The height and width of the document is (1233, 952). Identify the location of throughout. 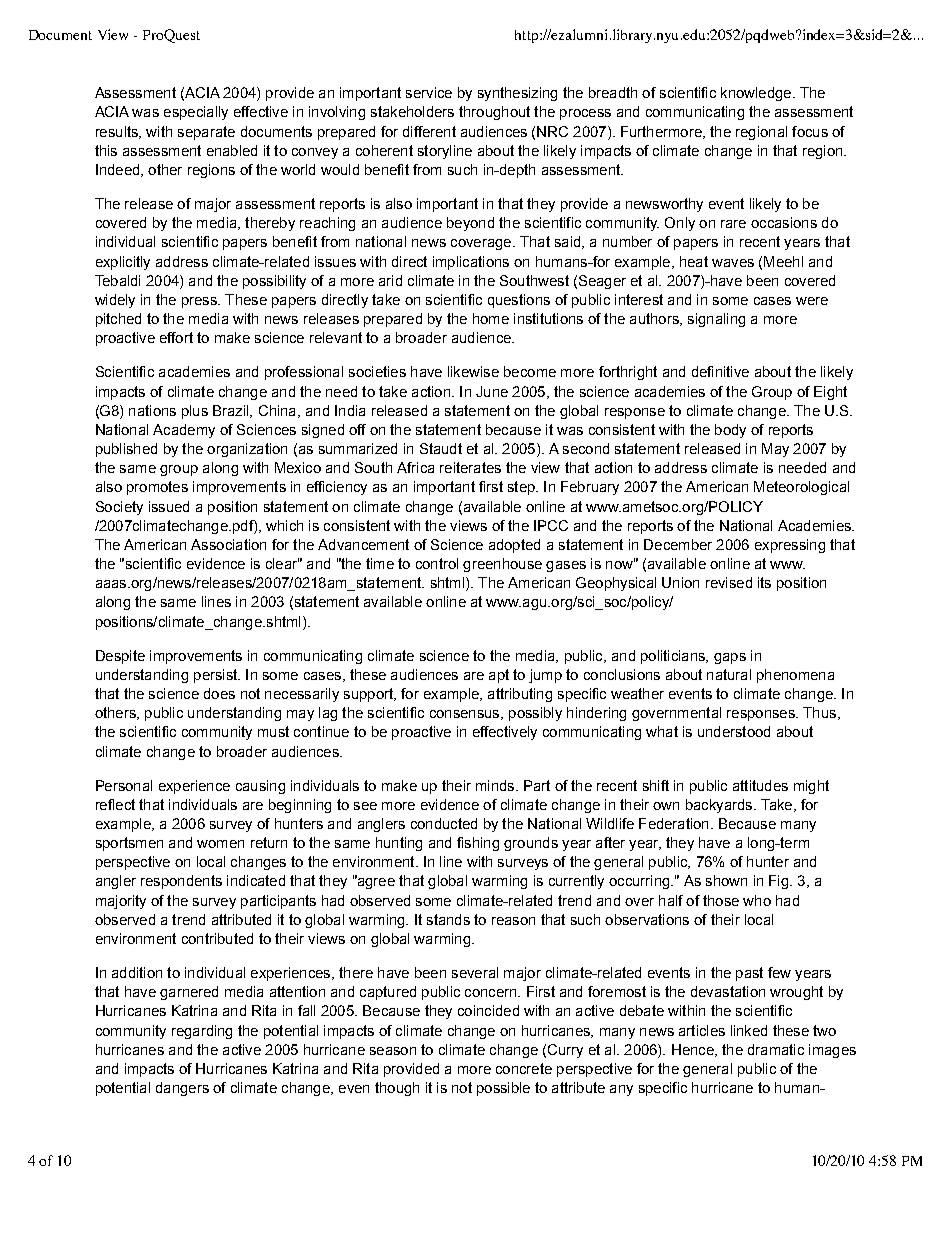
(494, 113).
